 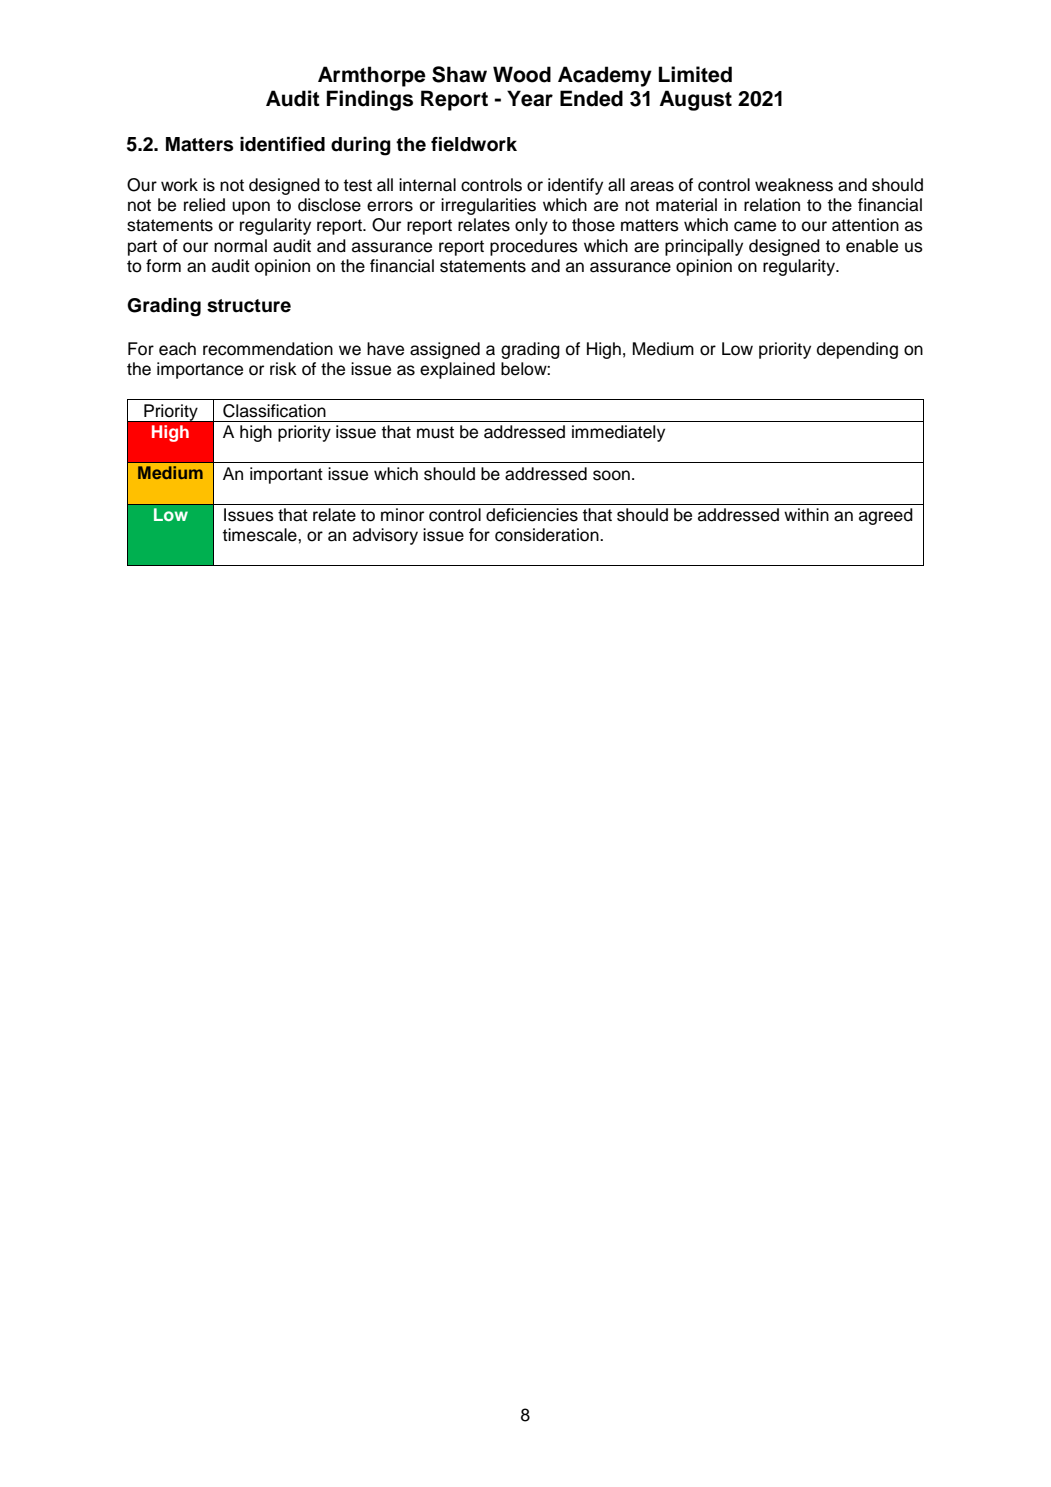 I want to click on recommendation, so click(x=268, y=349).
